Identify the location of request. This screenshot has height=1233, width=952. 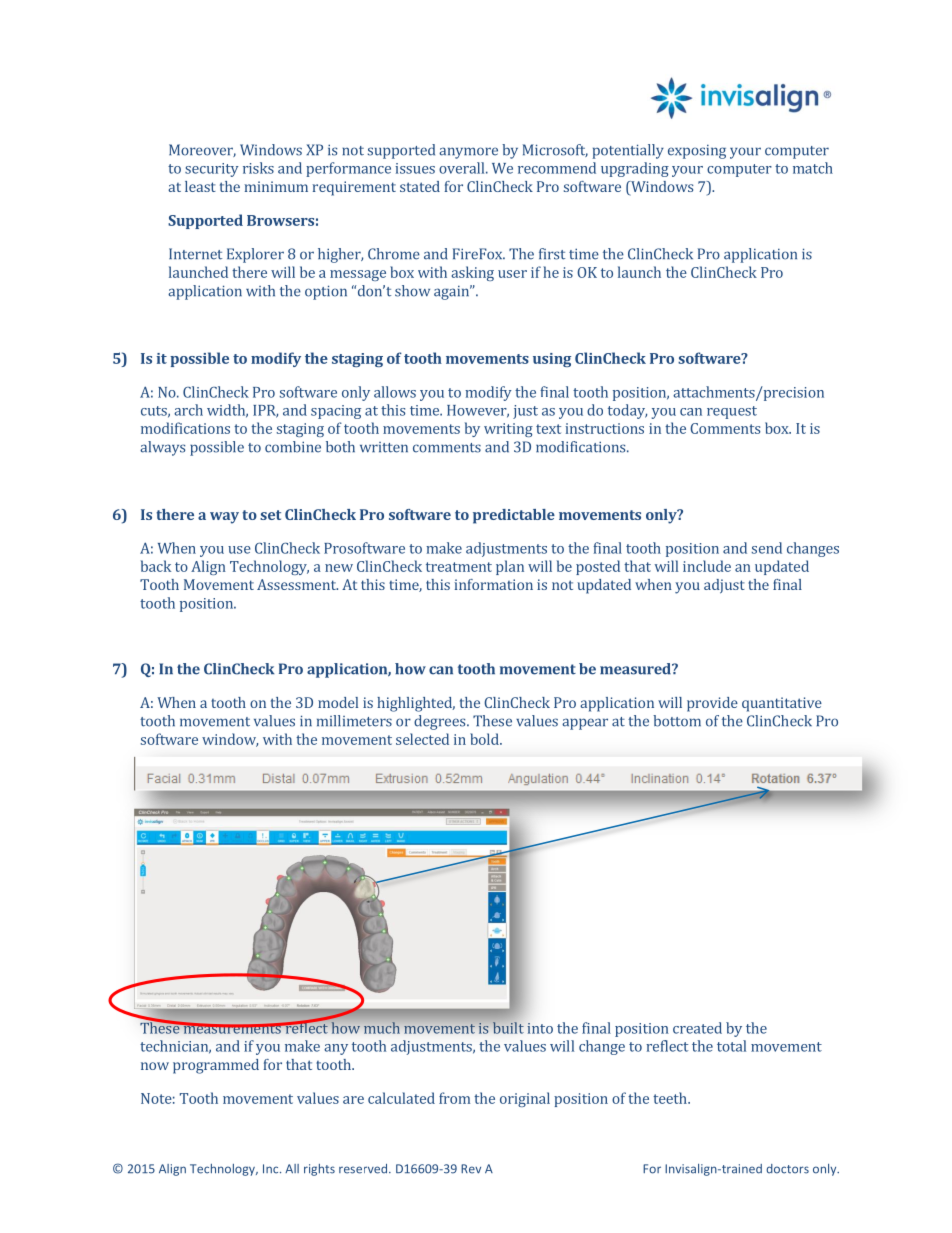
(732, 412).
